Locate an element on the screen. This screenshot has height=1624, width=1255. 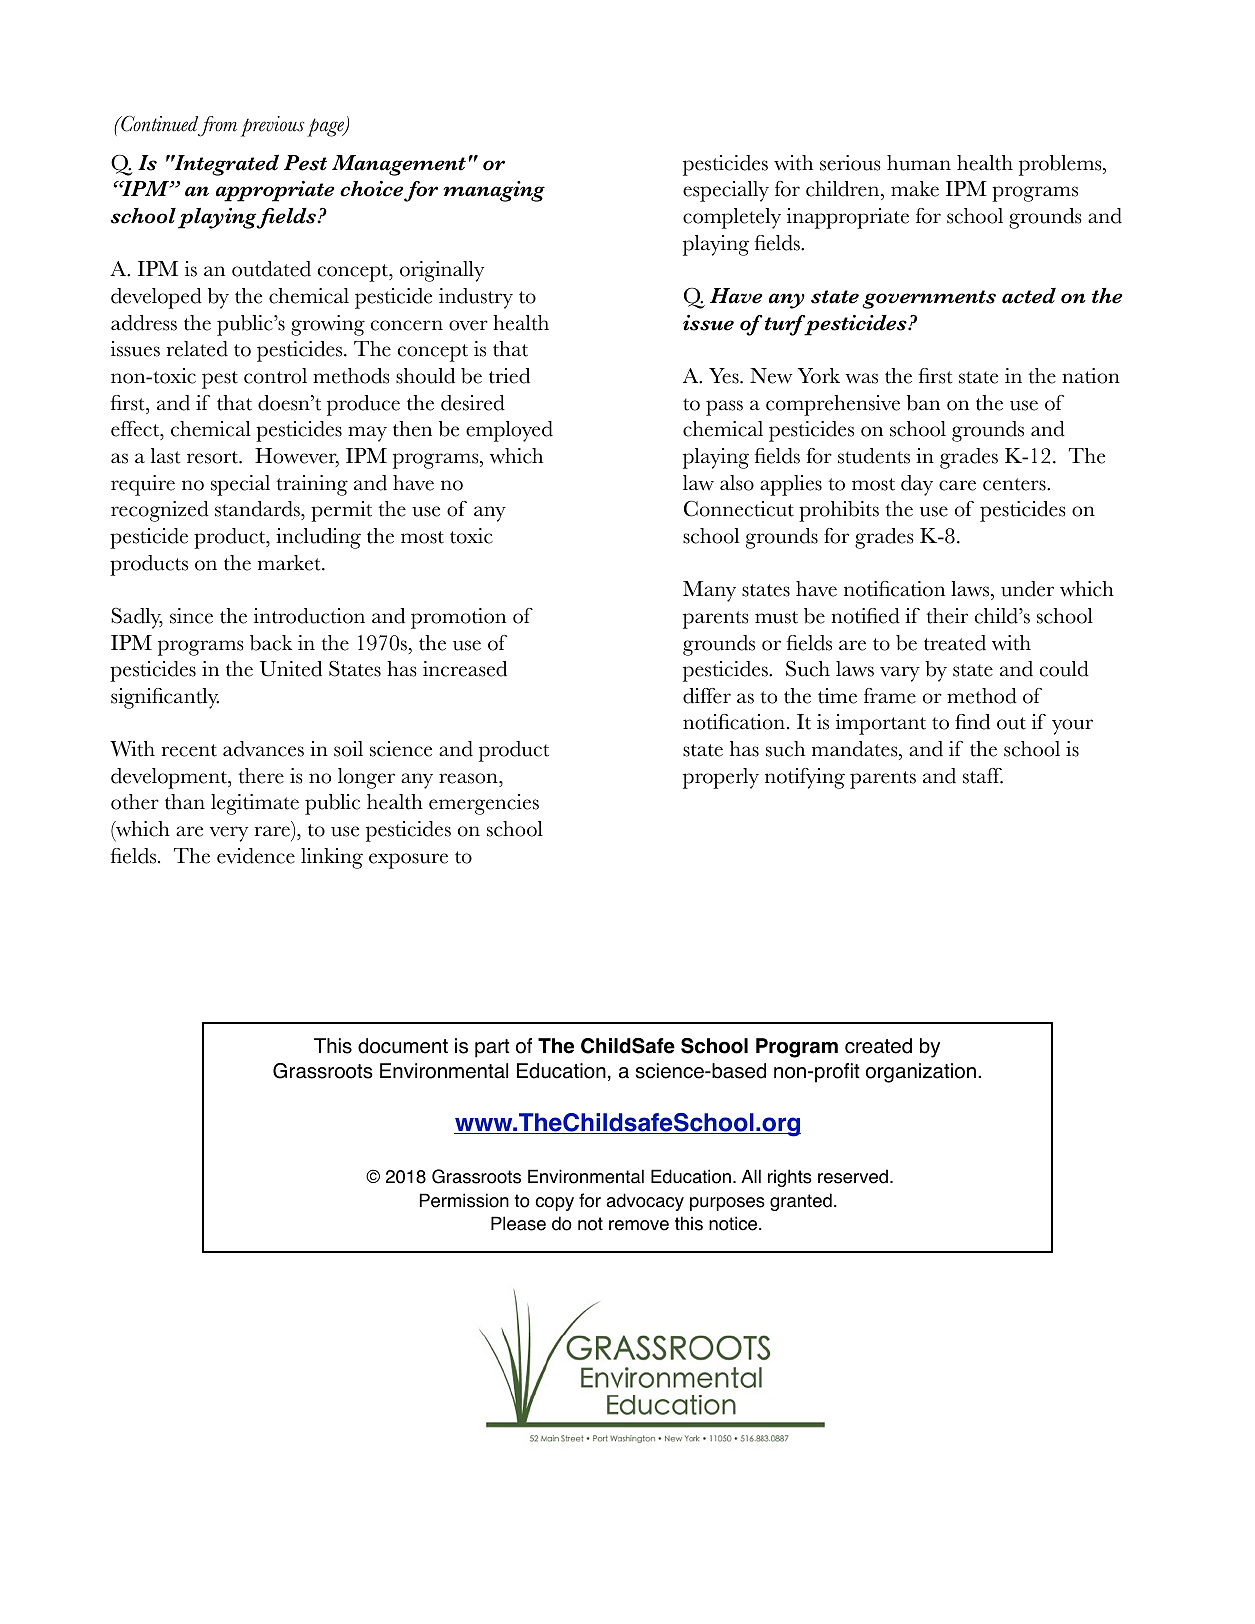
human is located at coordinates (919, 163).
